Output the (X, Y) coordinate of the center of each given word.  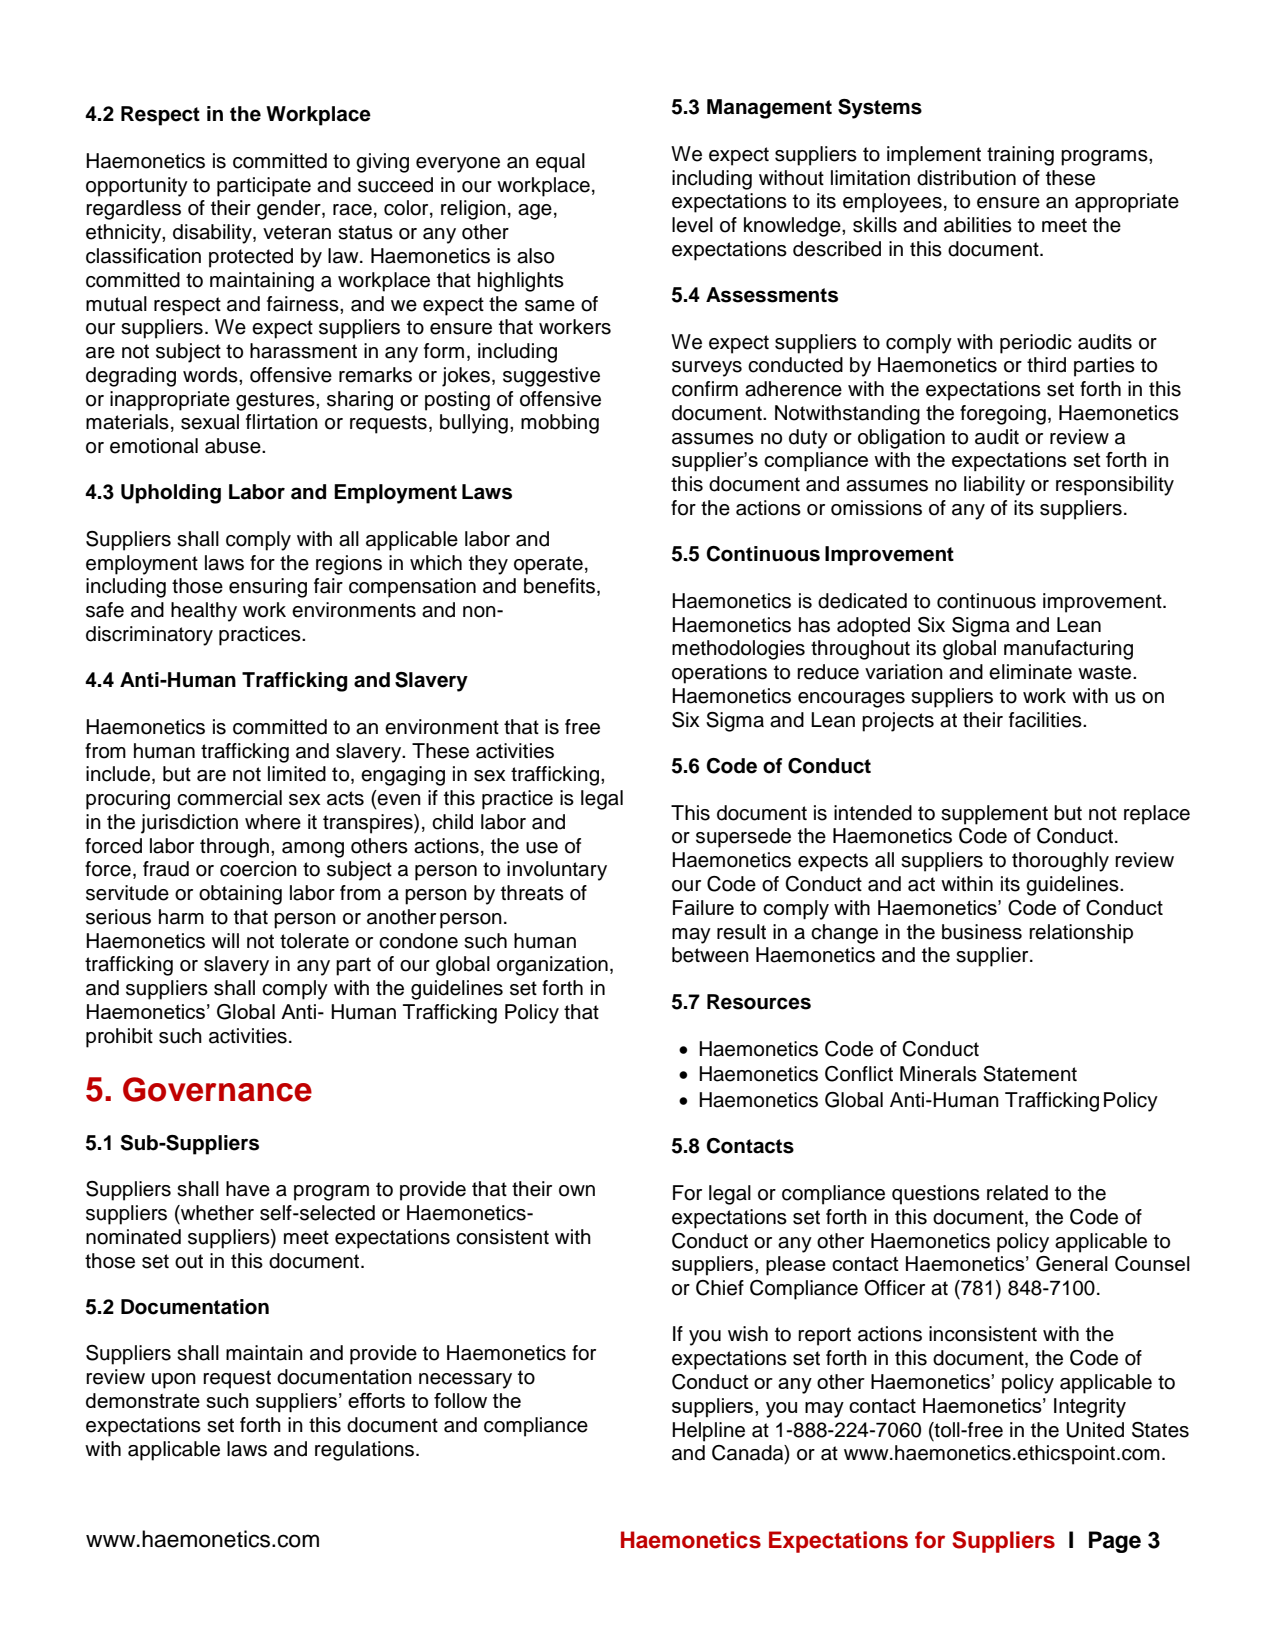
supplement (994, 815)
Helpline (708, 1432)
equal (560, 163)
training (1020, 156)
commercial (229, 798)
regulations (366, 1451)
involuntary (557, 871)
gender (290, 210)
